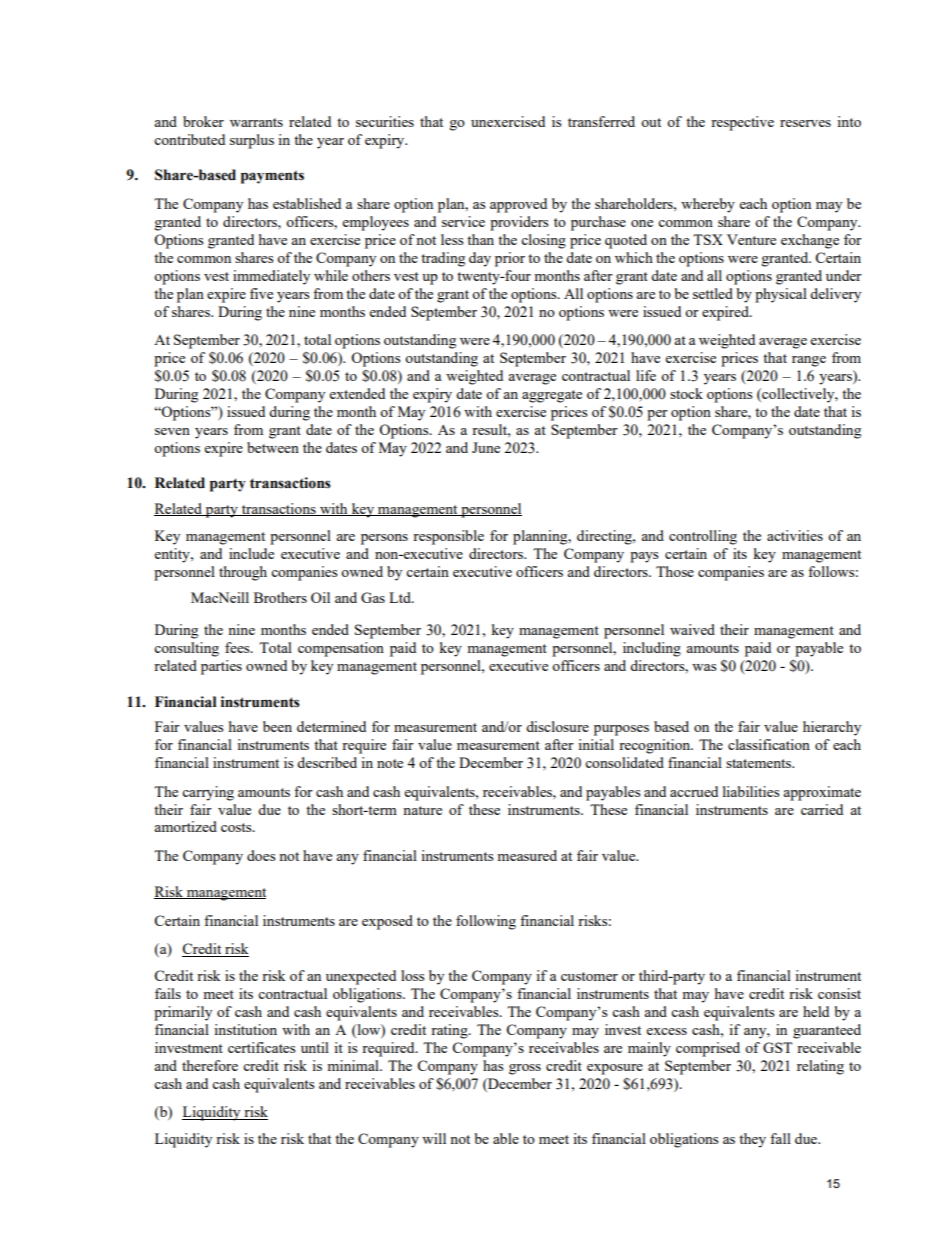 This screenshot has height=1233, width=952. What do you see at coordinates (277, 726) in the screenshot?
I see `been` at bounding box center [277, 726].
